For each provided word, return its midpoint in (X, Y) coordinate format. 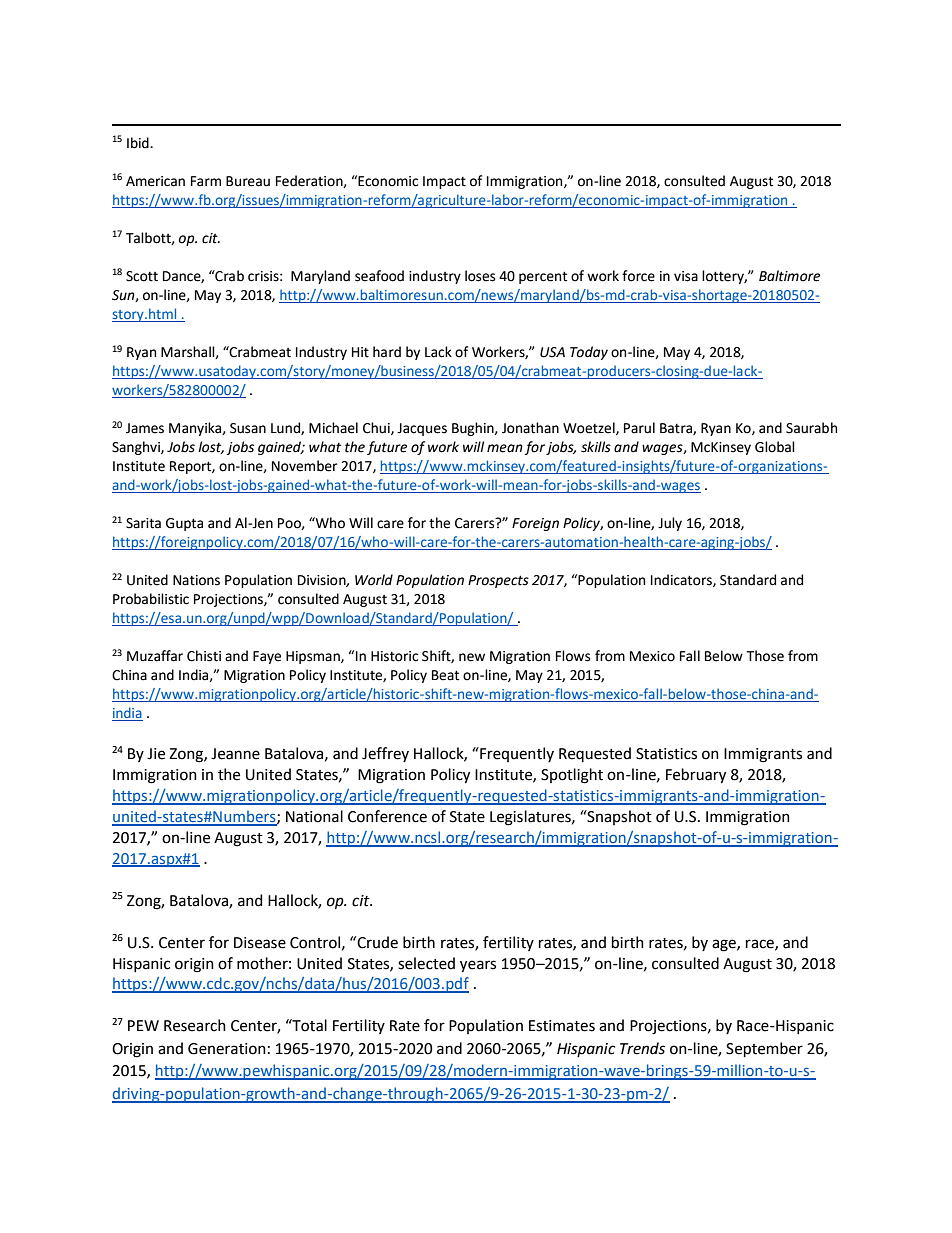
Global (775, 447)
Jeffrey (385, 754)
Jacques (422, 429)
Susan (248, 428)
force (638, 276)
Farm (206, 181)
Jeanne (235, 754)
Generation (227, 1049)
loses (480, 276)
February (696, 776)
